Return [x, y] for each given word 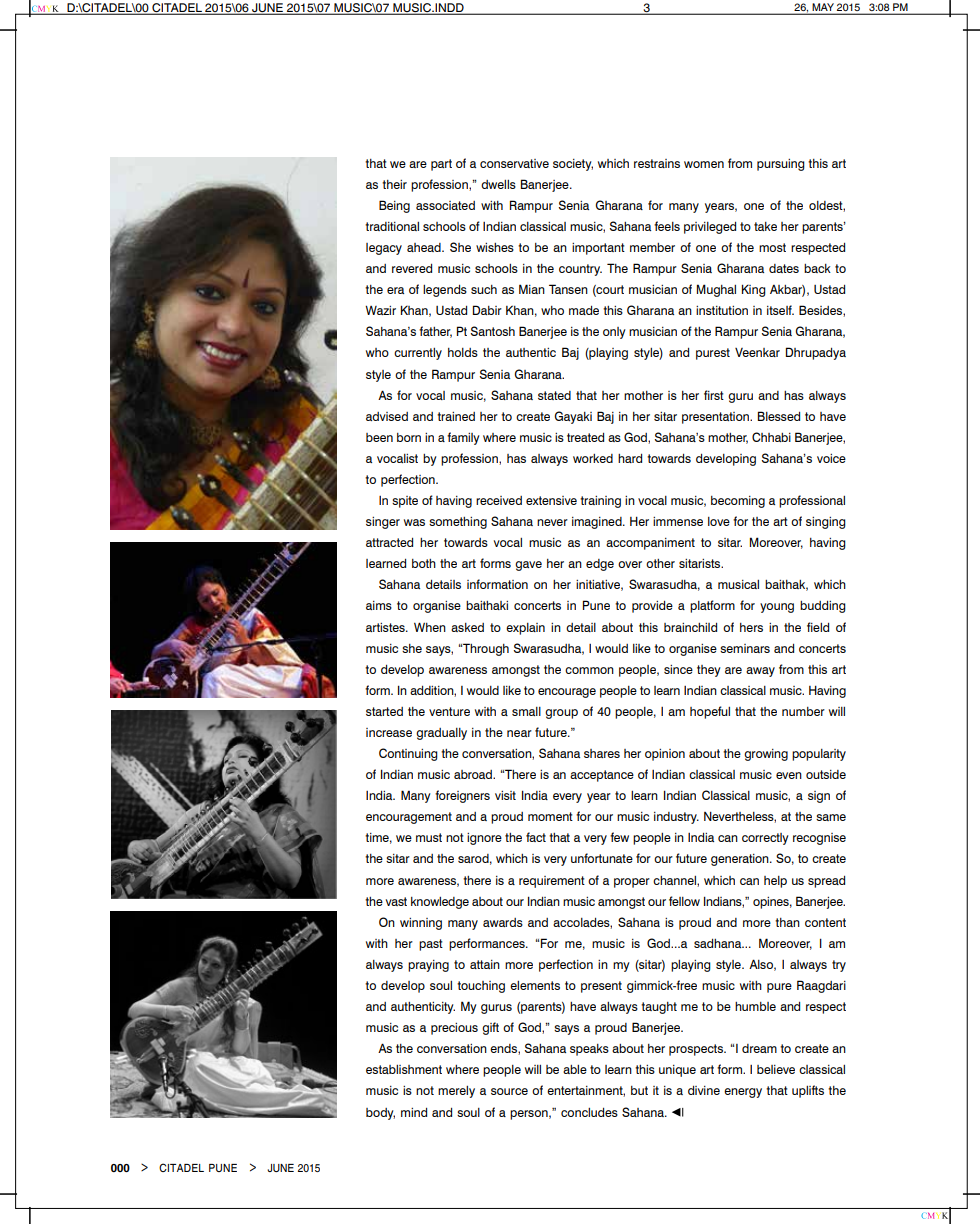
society [573, 165]
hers [751, 627]
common [589, 670]
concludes [589, 1112]
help [775, 882]
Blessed [779, 416]
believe [776, 1069]
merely [456, 1092]
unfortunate [602, 858]
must [429, 837]
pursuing [781, 165]
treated [585, 437]
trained [456, 416]
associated [445, 205]
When [430, 627]
